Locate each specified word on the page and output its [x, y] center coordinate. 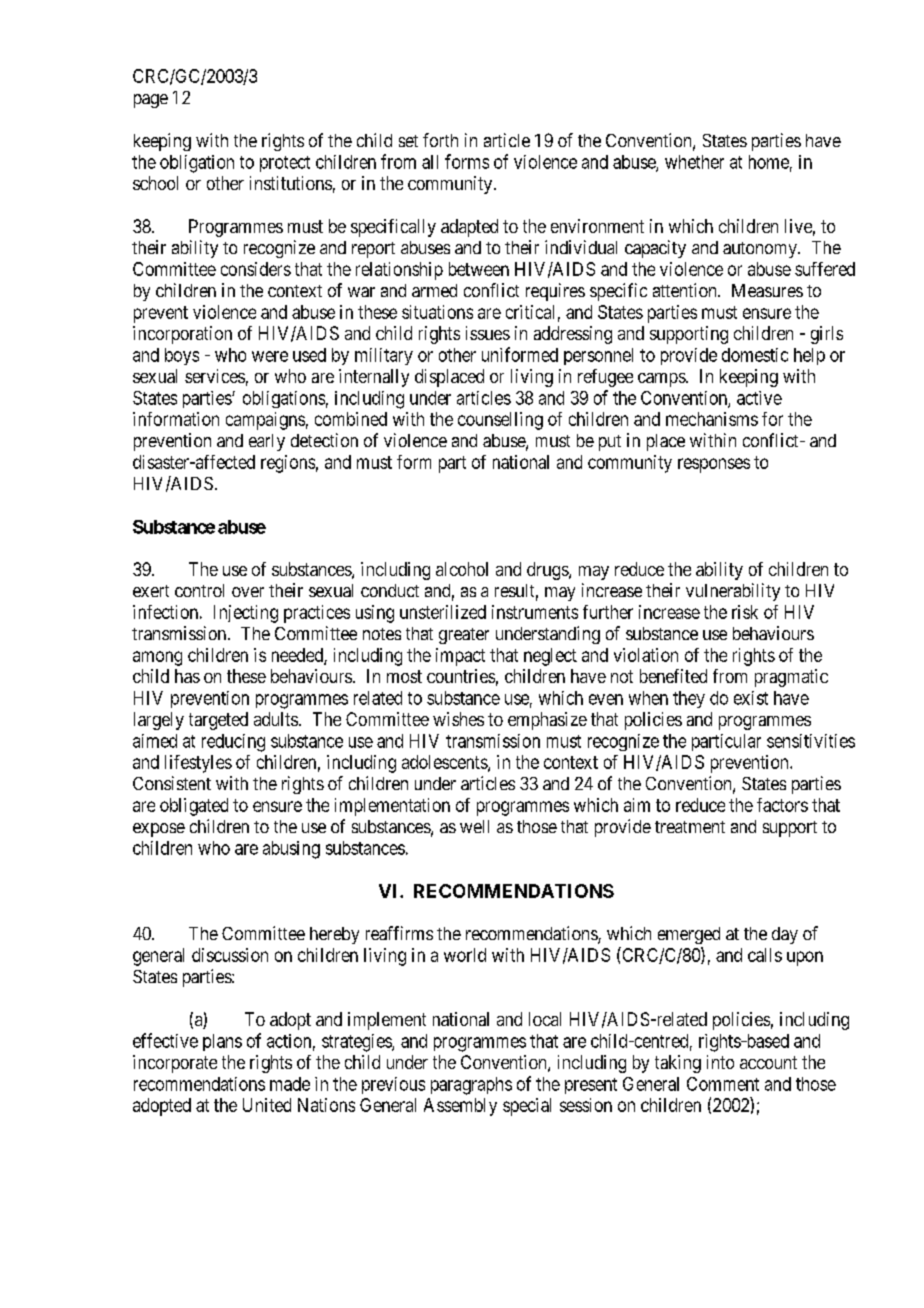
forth [440, 140]
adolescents [445, 763]
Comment [723, 1084]
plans [222, 1042]
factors [782, 805]
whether [694, 162]
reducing [233, 743]
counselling [500, 421]
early [267, 442]
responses [714, 465]
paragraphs [471, 1086]
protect [285, 164]
